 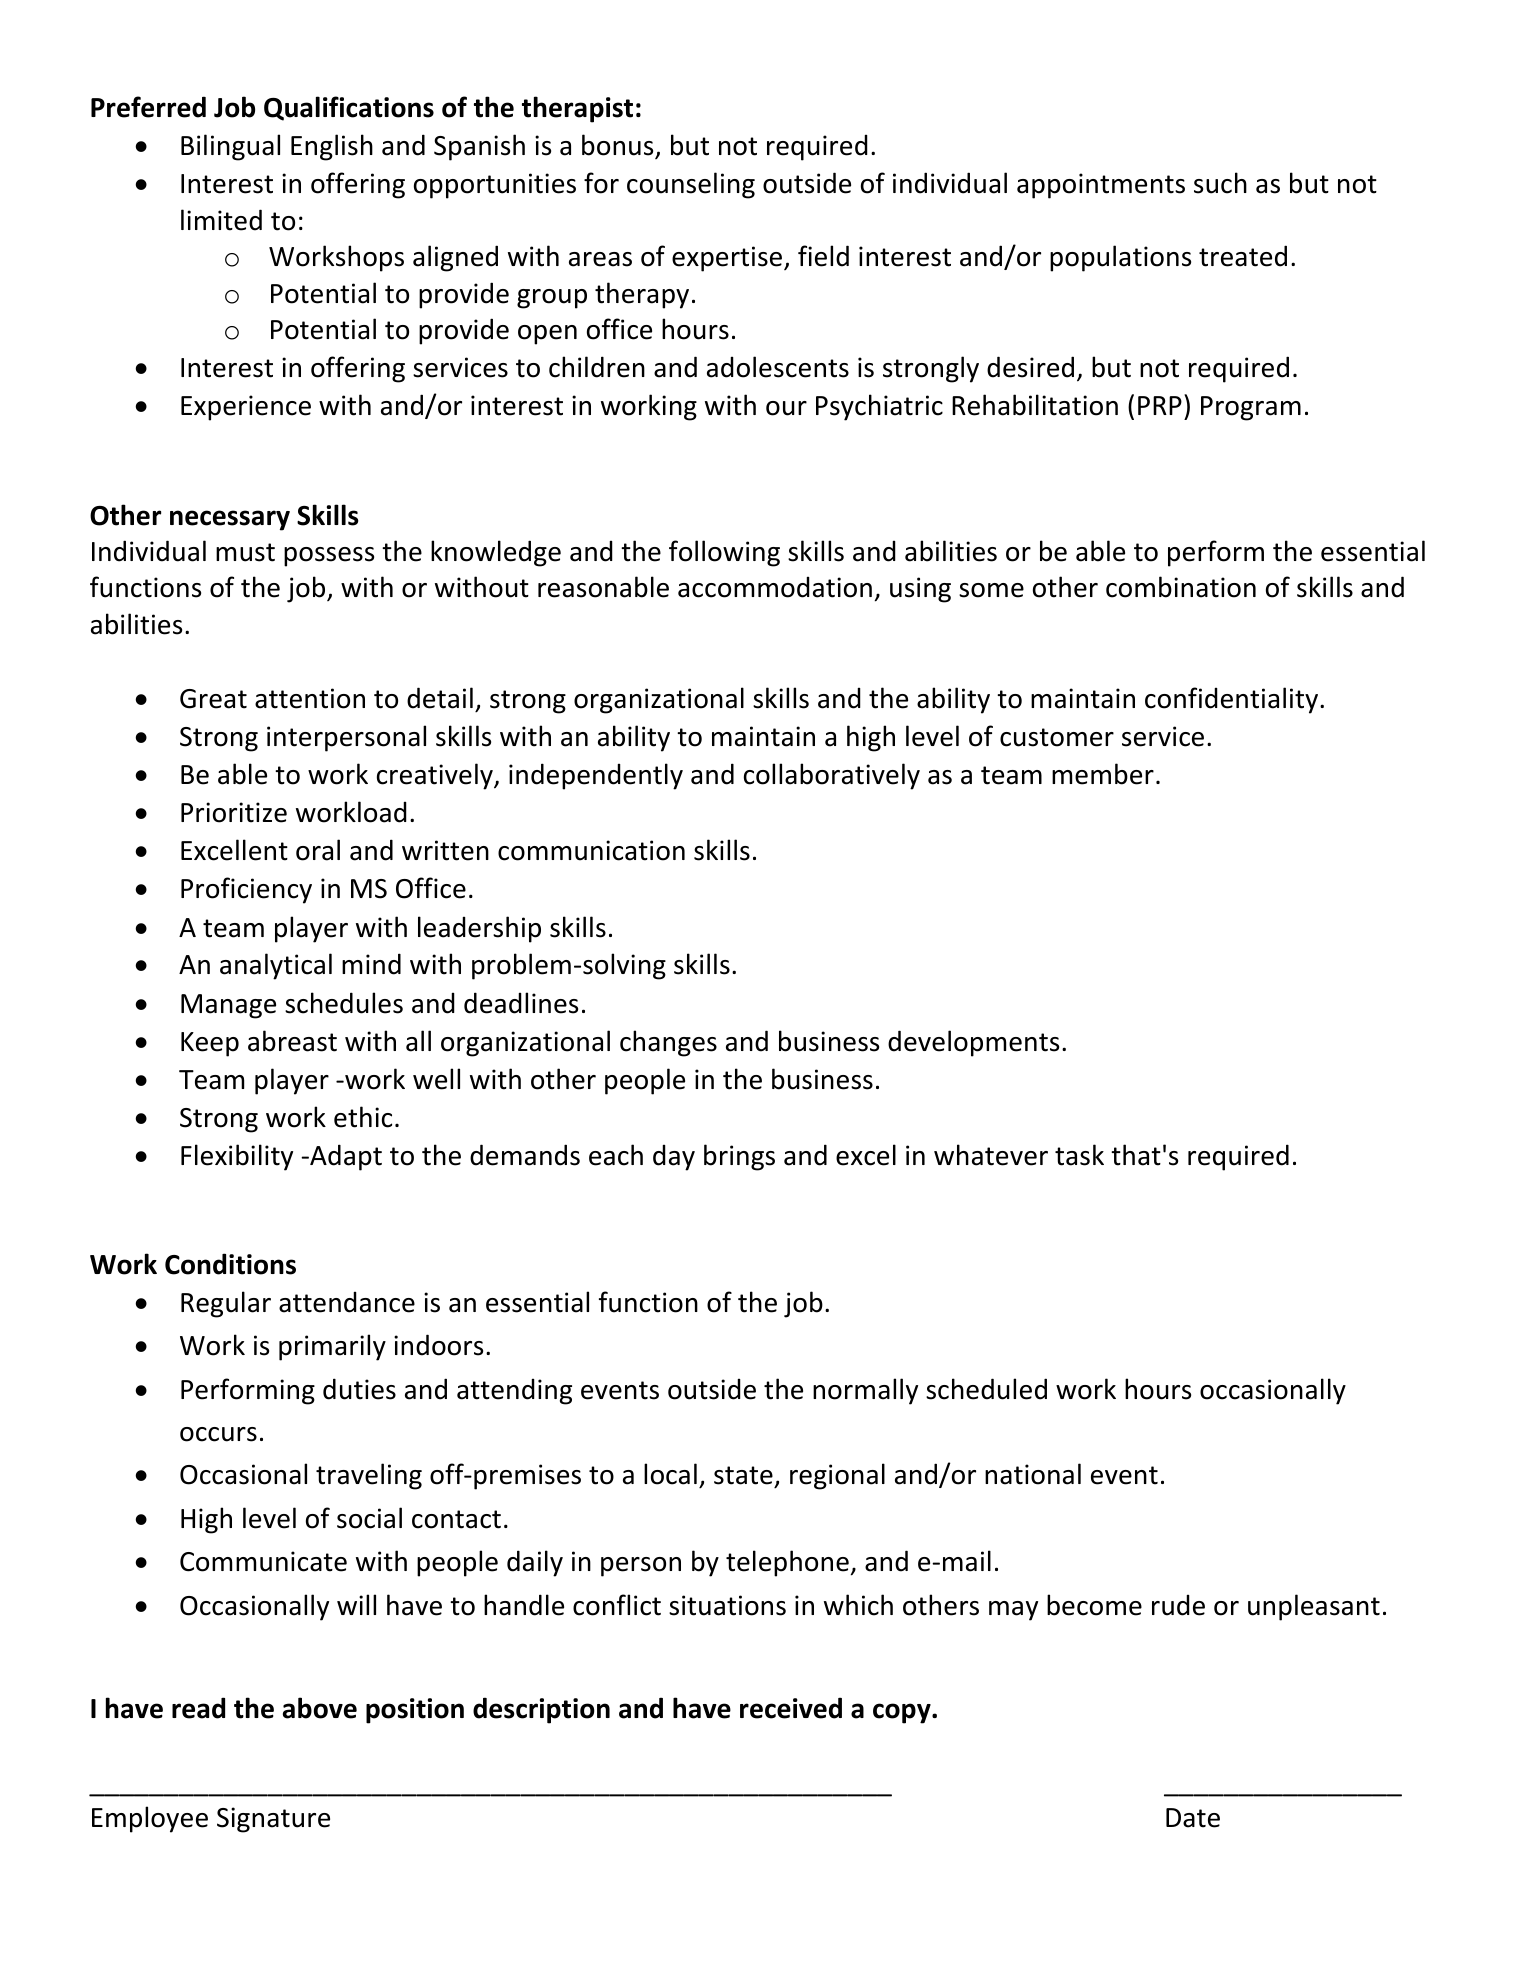 What do you see at coordinates (739, 1157) in the screenshot?
I see `brings` at bounding box center [739, 1157].
